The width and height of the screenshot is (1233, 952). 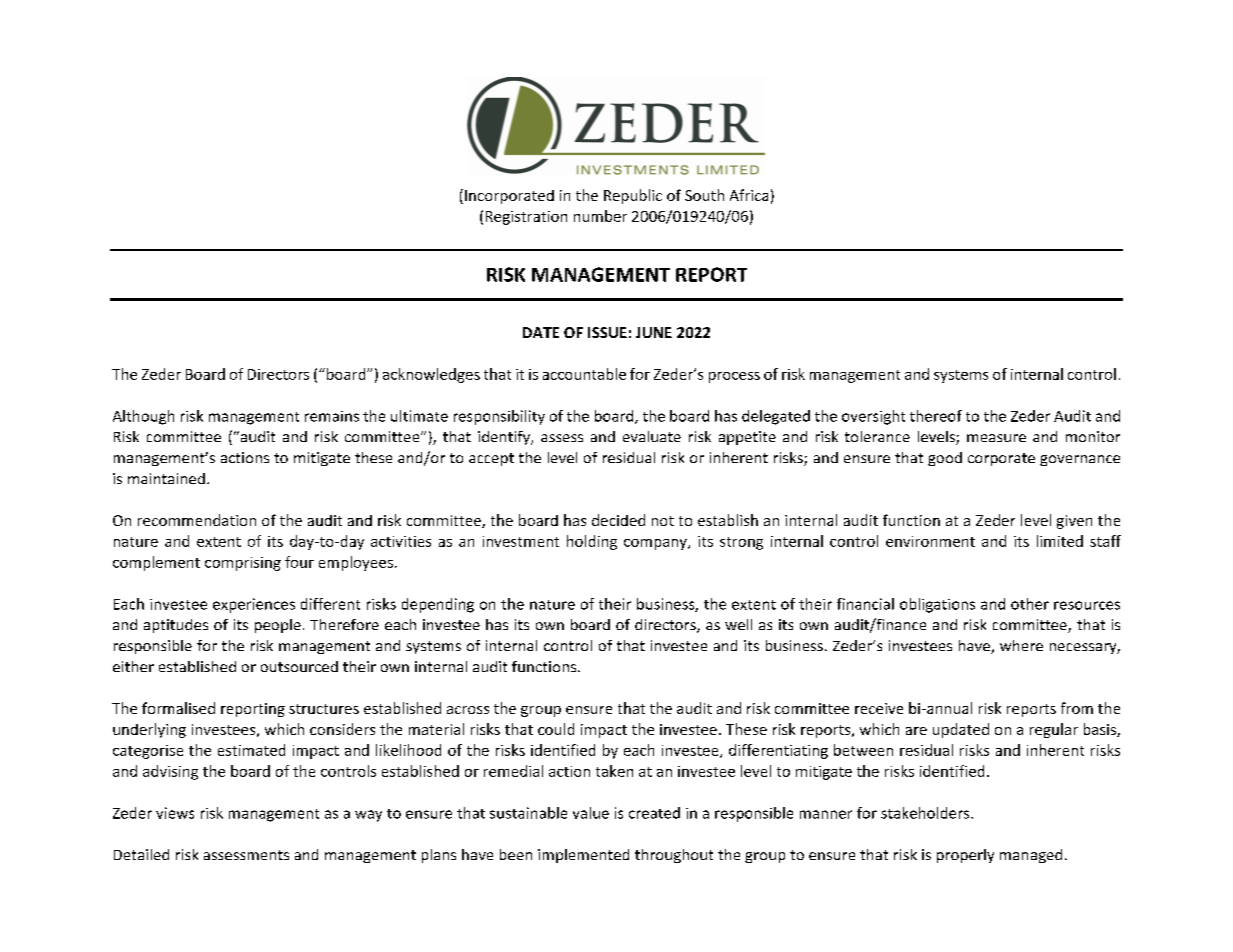 I want to click on accountable, so click(x=584, y=374).
